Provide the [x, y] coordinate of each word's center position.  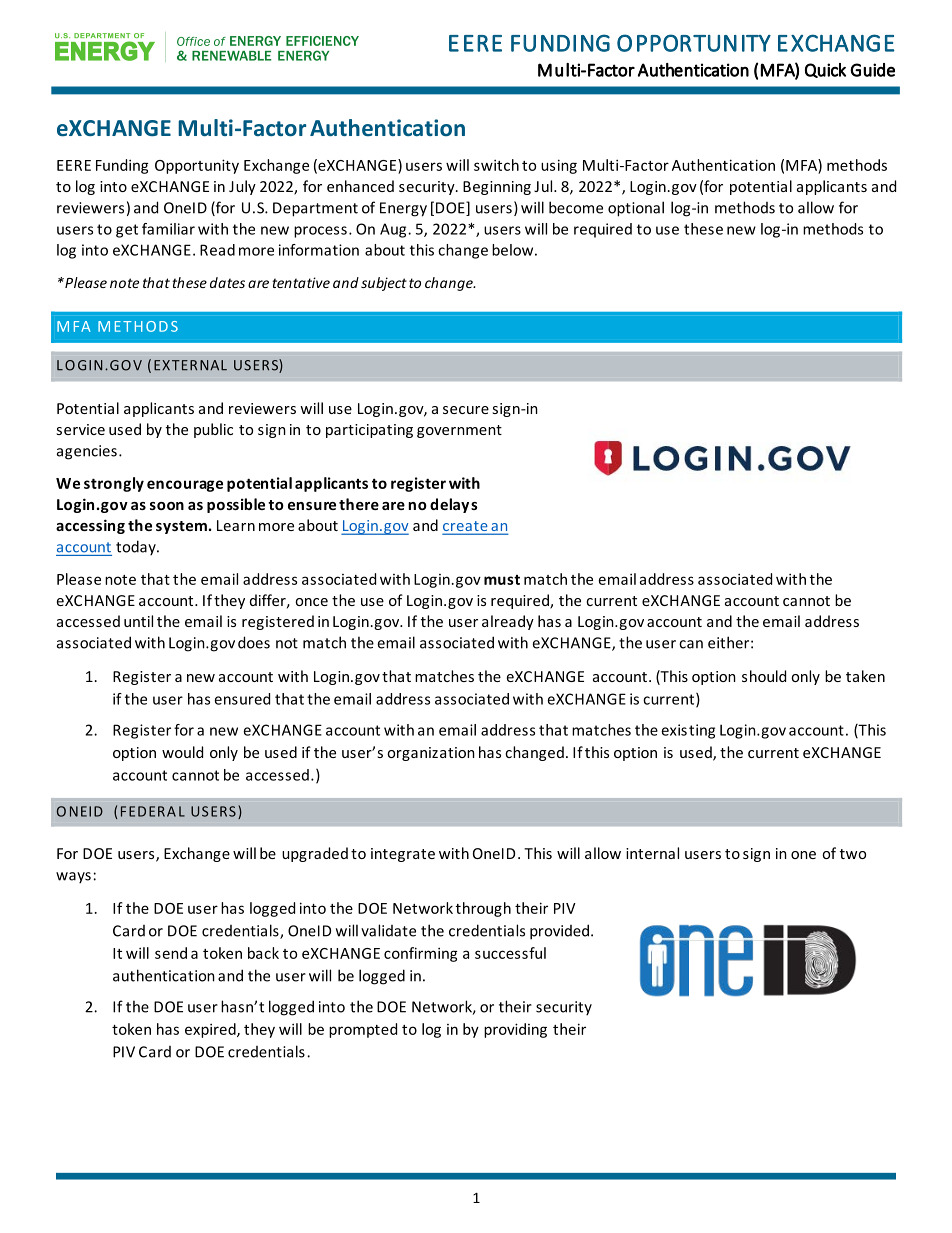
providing [515, 1030]
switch [496, 165]
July [242, 187]
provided [561, 932]
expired [211, 1030]
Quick [825, 70]
